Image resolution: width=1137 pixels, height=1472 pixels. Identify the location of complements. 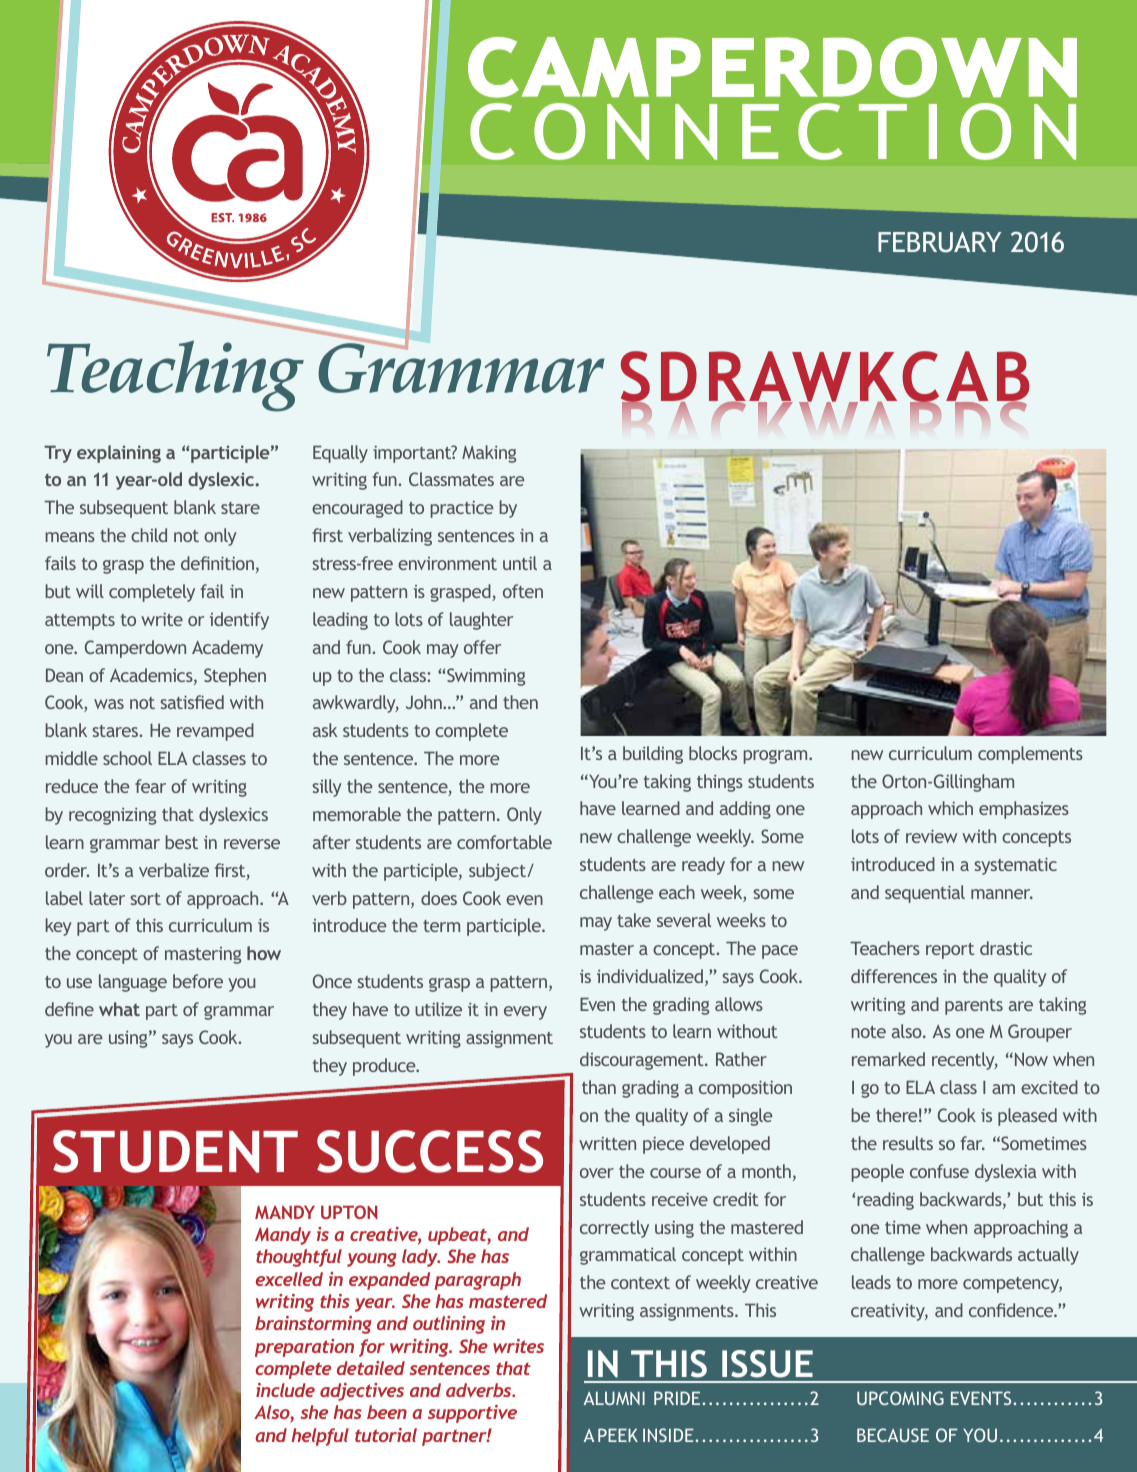
(1030, 755).
